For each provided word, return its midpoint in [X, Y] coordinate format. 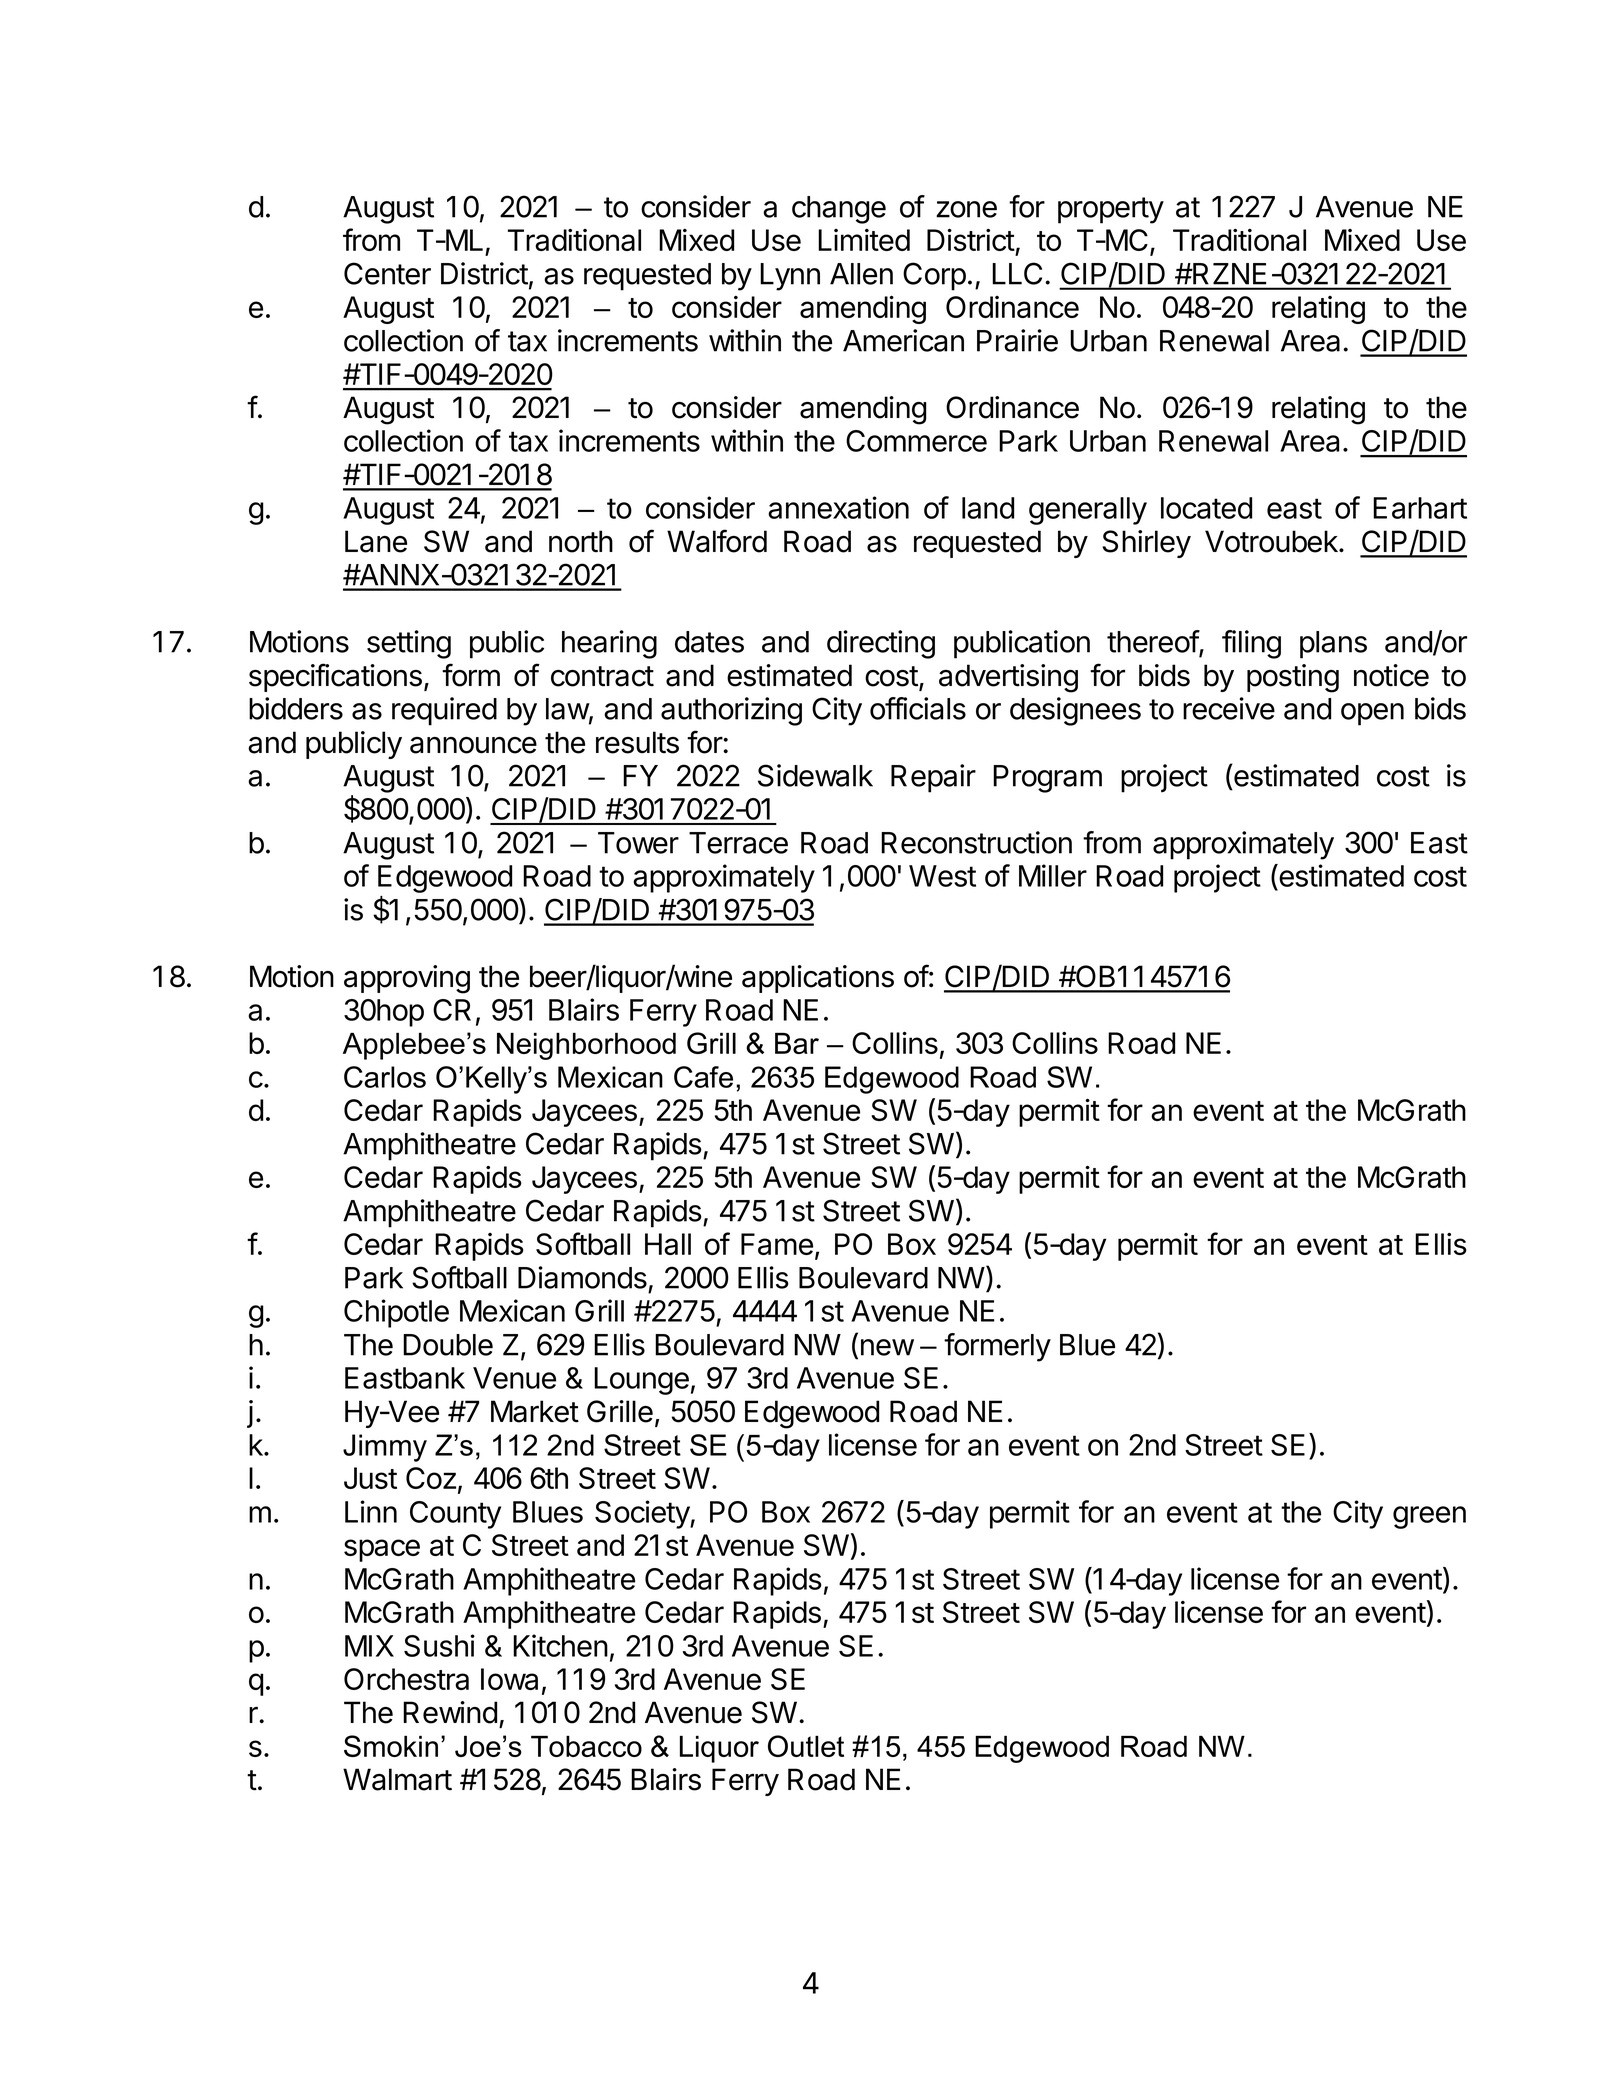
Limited [864, 240]
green [1429, 1517]
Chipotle [396, 1313]
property [1111, 210]
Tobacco [586, 1746]
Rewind [450, 1712]
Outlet [806, 1746]
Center [387, 273]
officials [918, 708]
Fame [777, 1244]
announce [473, 745]
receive [1229, 708]
